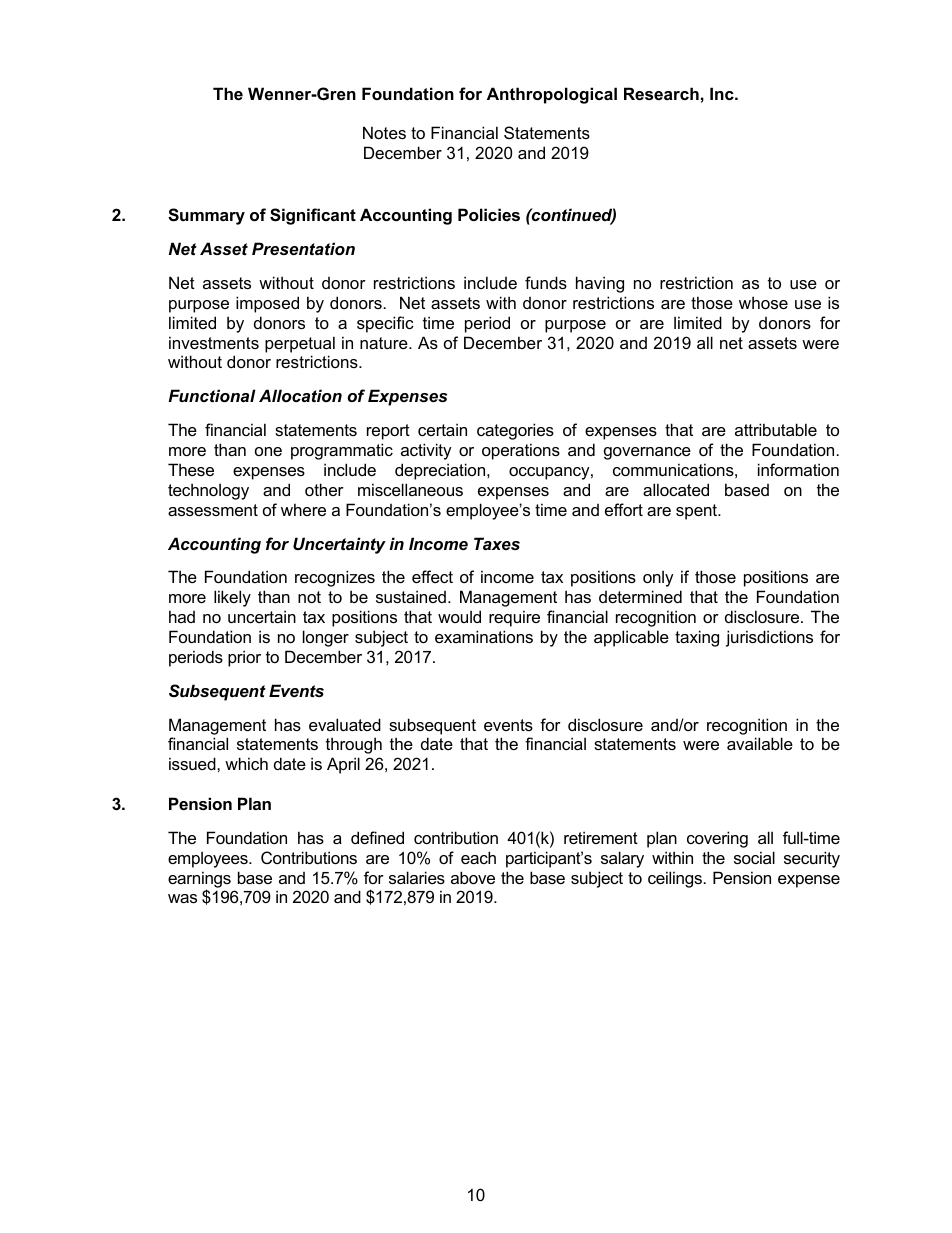 The width and height of the image is (952, 1233). What do you see at coordinates (661, 93) in the image?
I see `Research` at bounding box center [661, 93].
